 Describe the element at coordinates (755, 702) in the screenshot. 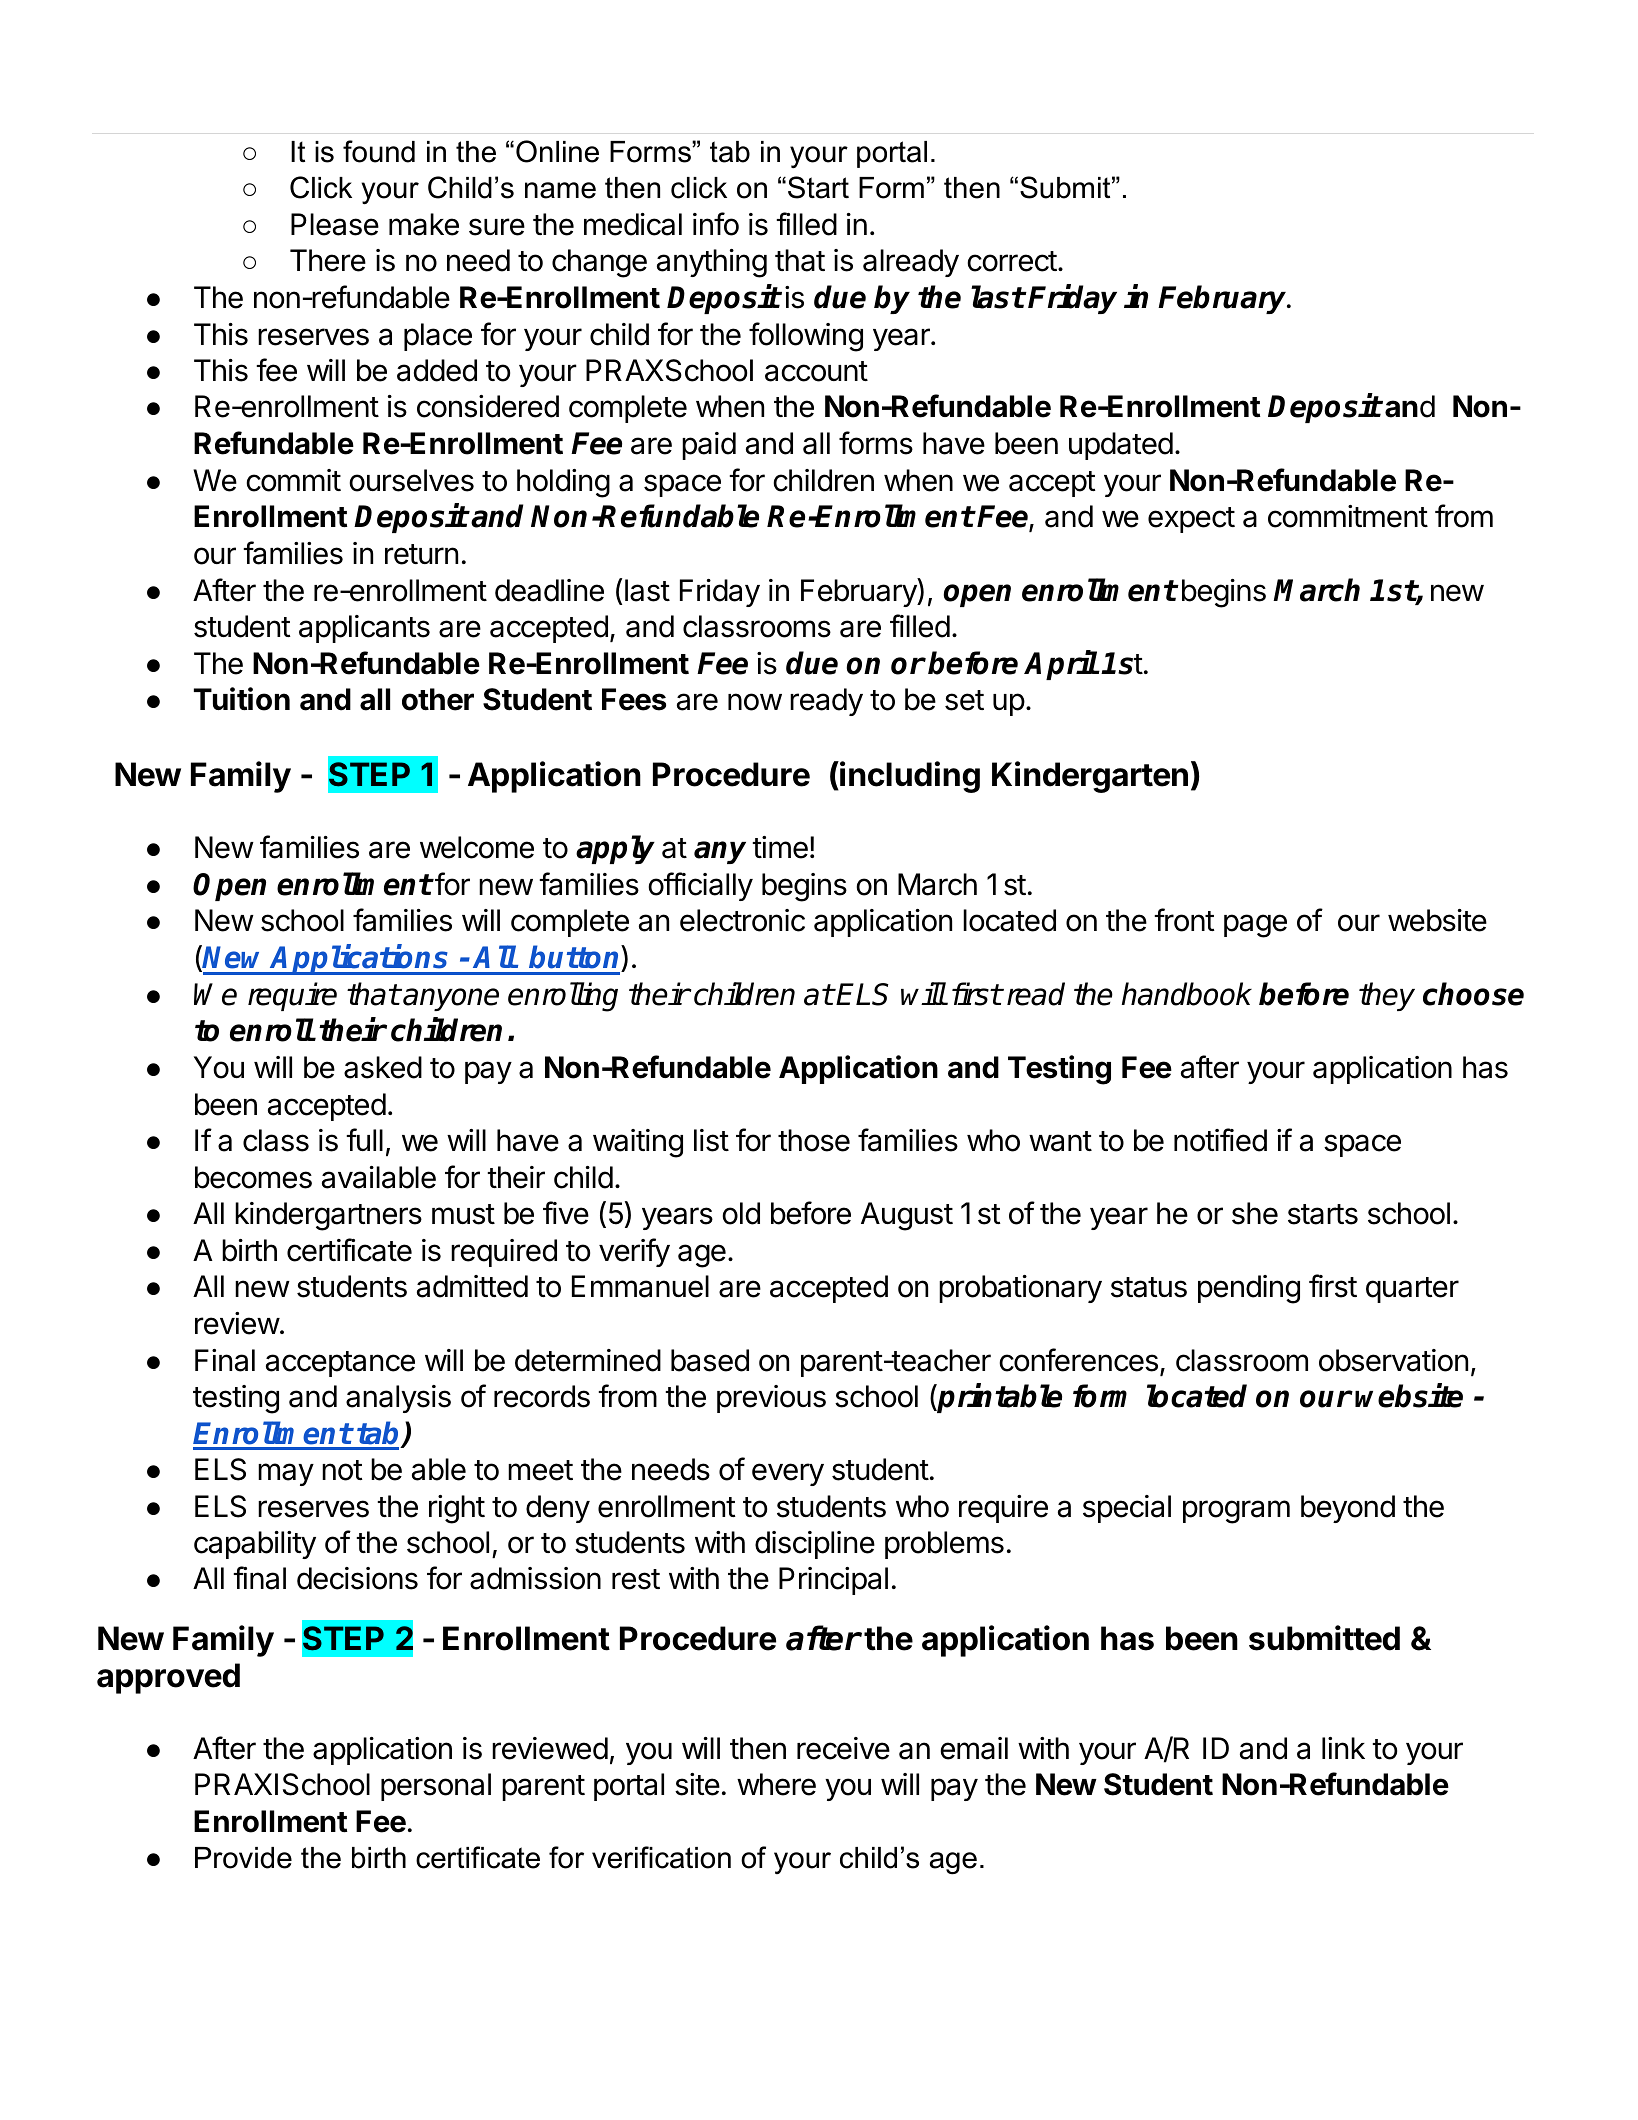

I see `now` at that location.
